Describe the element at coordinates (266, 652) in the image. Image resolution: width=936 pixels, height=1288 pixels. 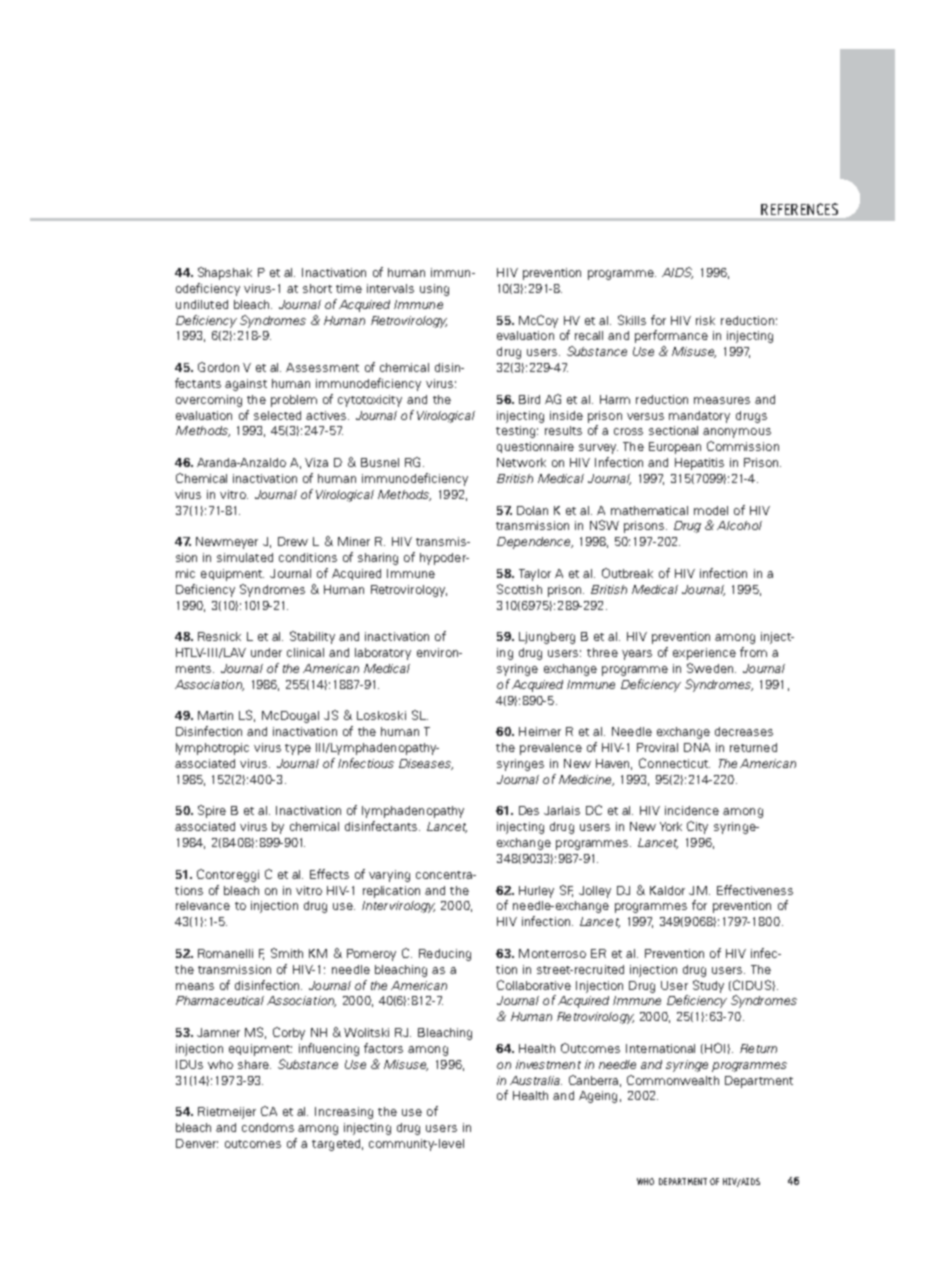
I see `under` at that location.
